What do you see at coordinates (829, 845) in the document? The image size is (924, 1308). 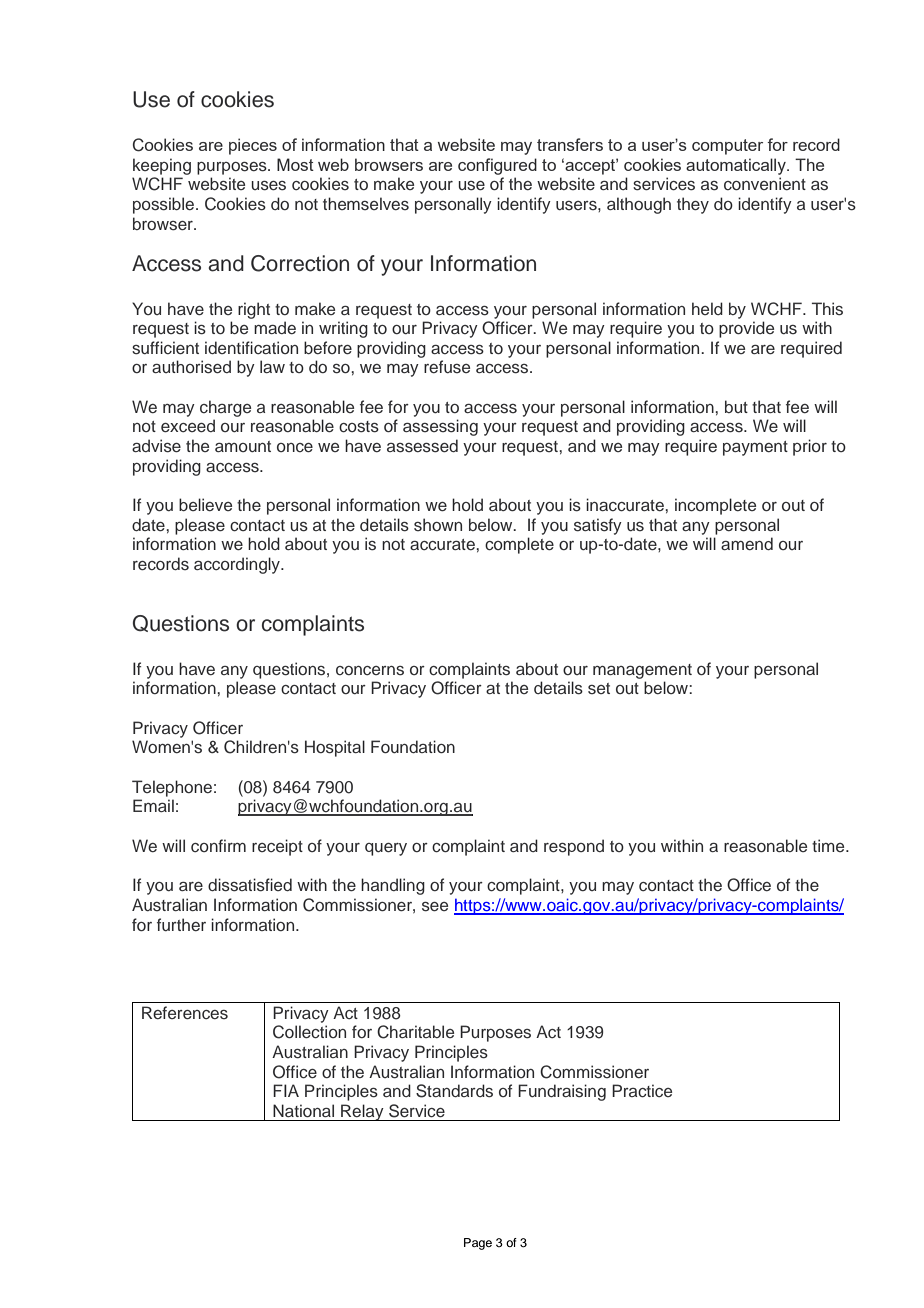 I see `time` at bounding box center [829, 845].
